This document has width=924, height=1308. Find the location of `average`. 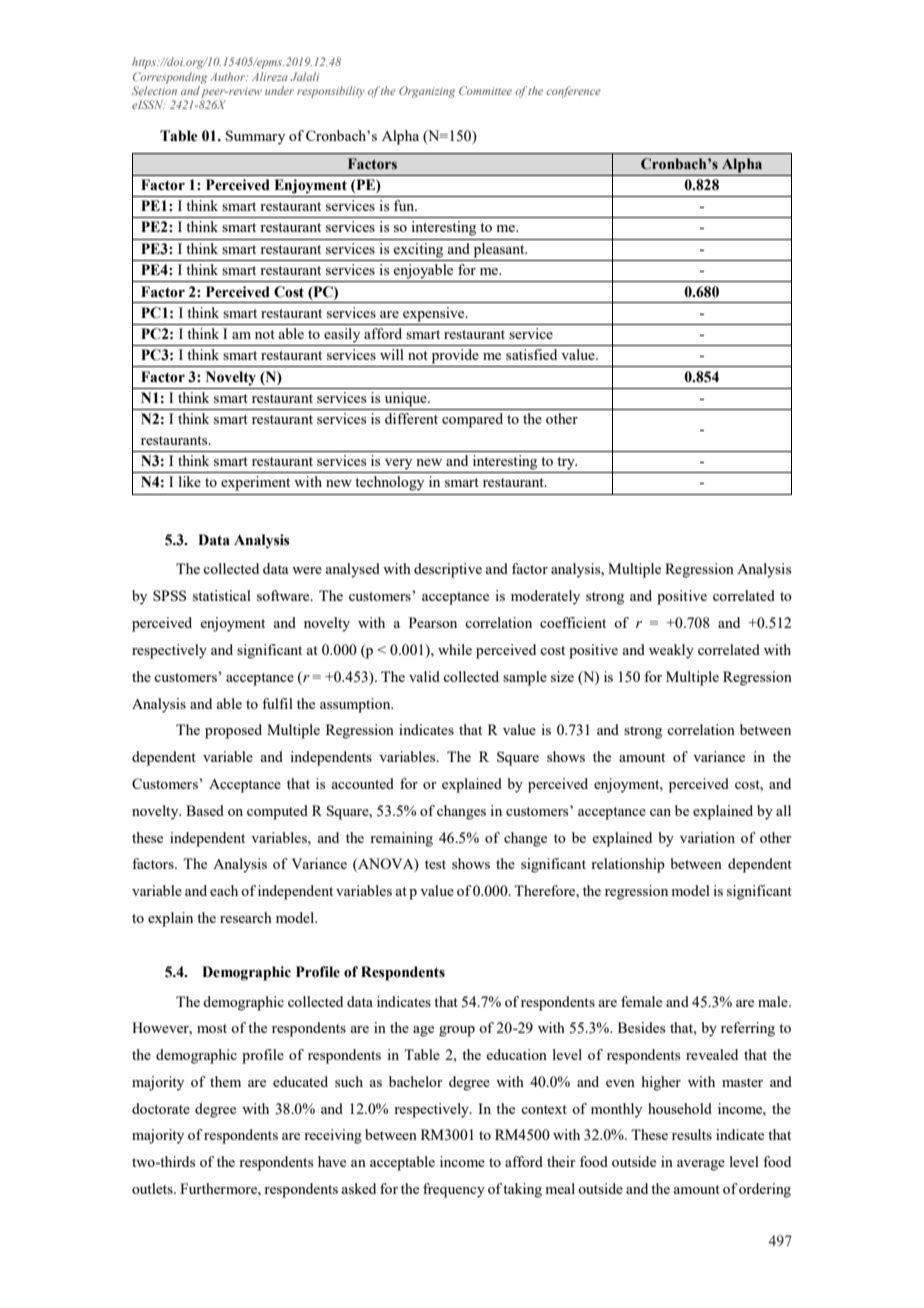

average is located at coordinates (701, 1165).
